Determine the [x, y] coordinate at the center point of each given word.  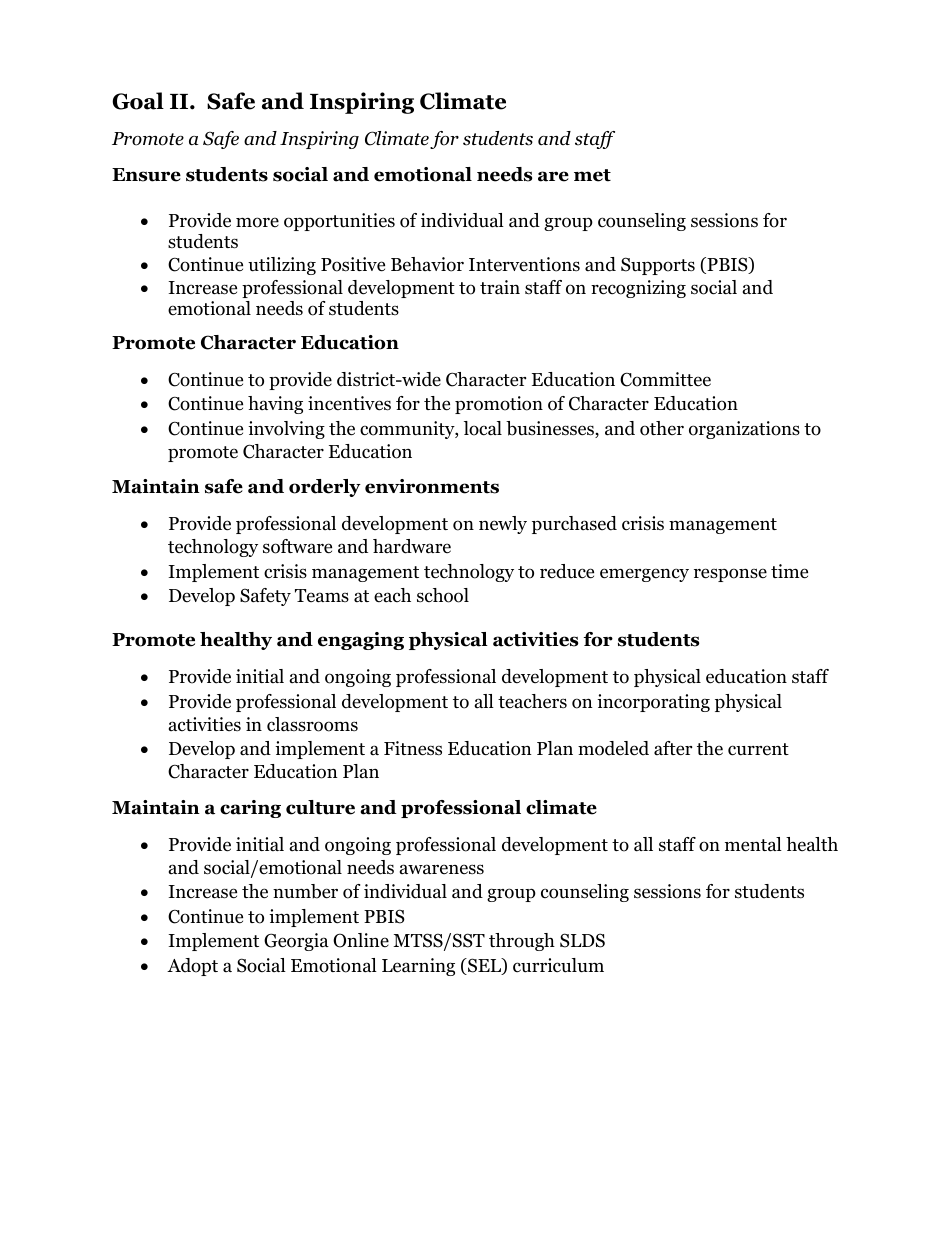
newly [503, 525]
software [297, 546]
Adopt [192, 967]
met [592, 175]
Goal [138, 101]
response [730, 575]
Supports [658, 266]
